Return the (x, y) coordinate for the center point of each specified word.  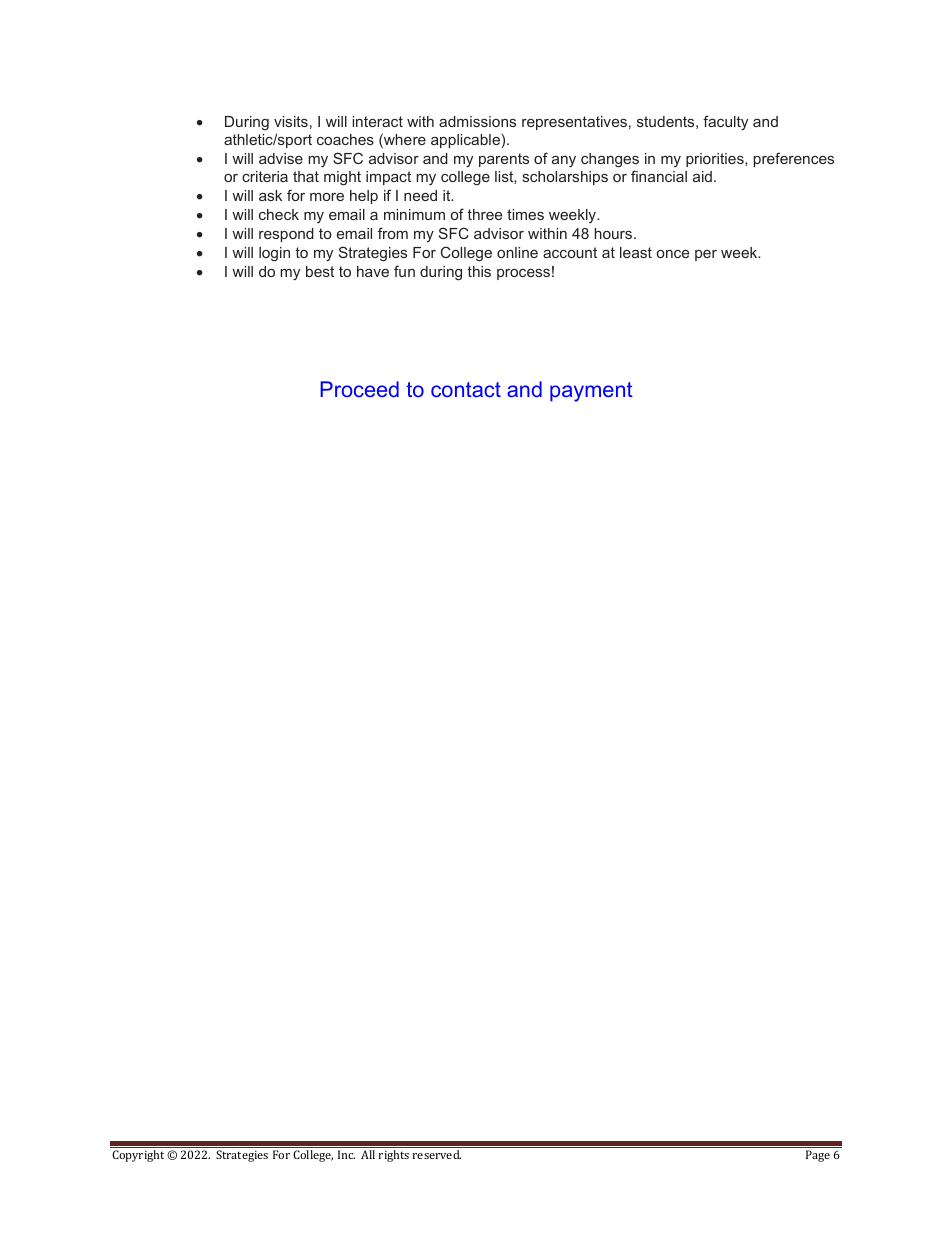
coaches (345, 139)
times (525, 214)
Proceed (359, 389)
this (479, 271)
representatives (574, 123)
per (706, 255)
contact (466, 389)
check (279, 214)
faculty (725, 123)
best (320, 271)
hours (614, 233)
